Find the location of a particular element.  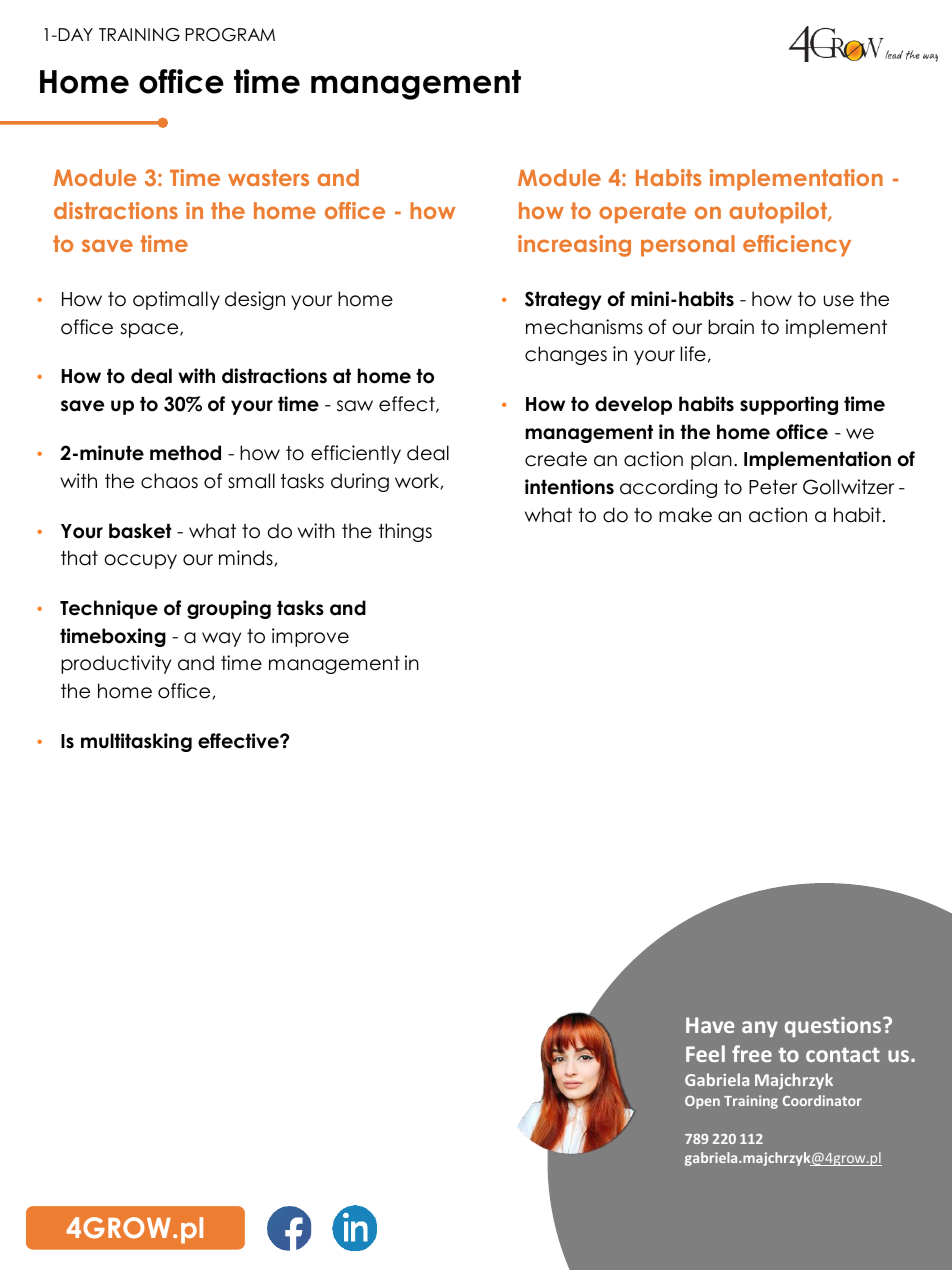

Feel is located at coordinates (705, 1053).
